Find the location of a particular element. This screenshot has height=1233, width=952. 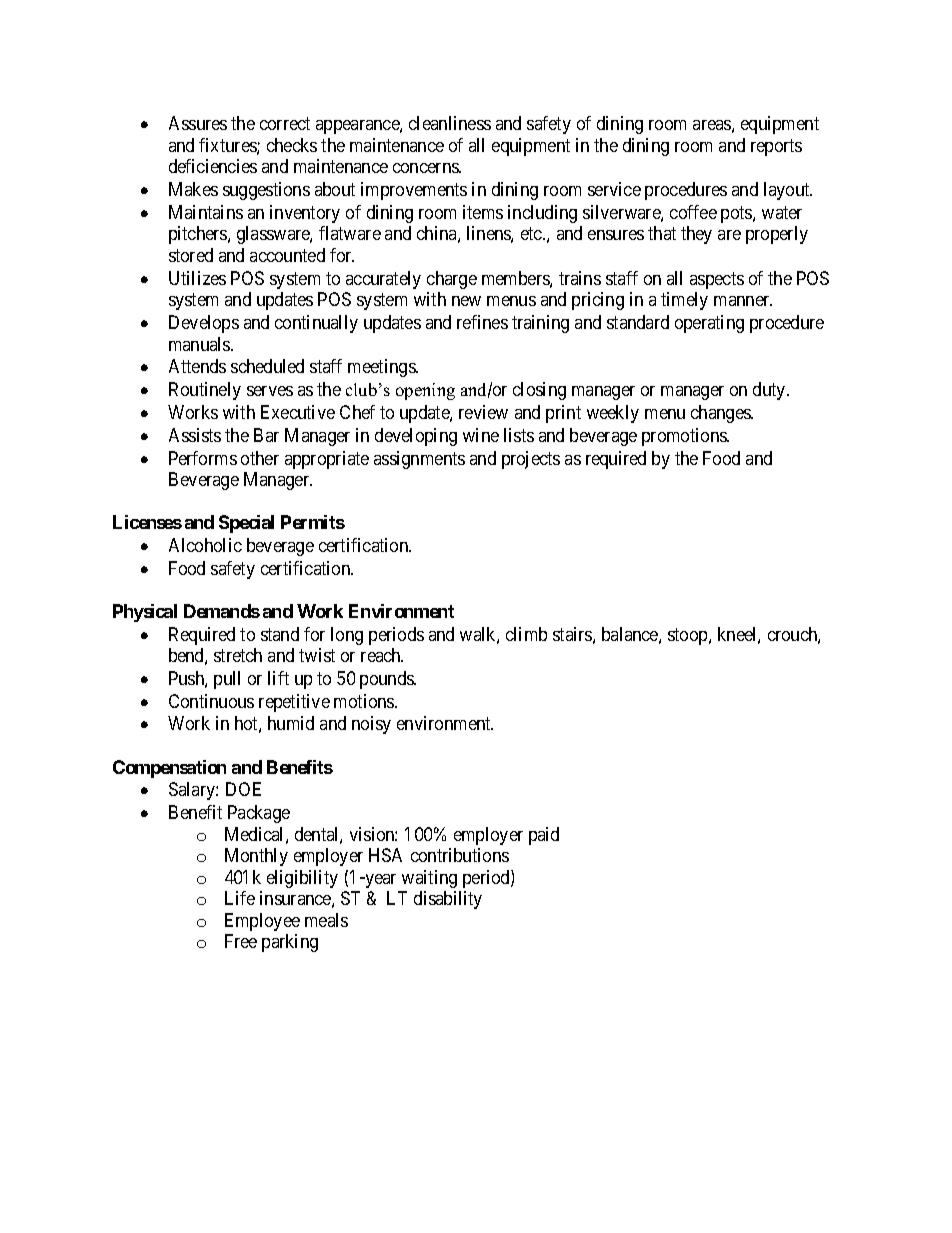

assignments is located at coordinates (419, 460).
